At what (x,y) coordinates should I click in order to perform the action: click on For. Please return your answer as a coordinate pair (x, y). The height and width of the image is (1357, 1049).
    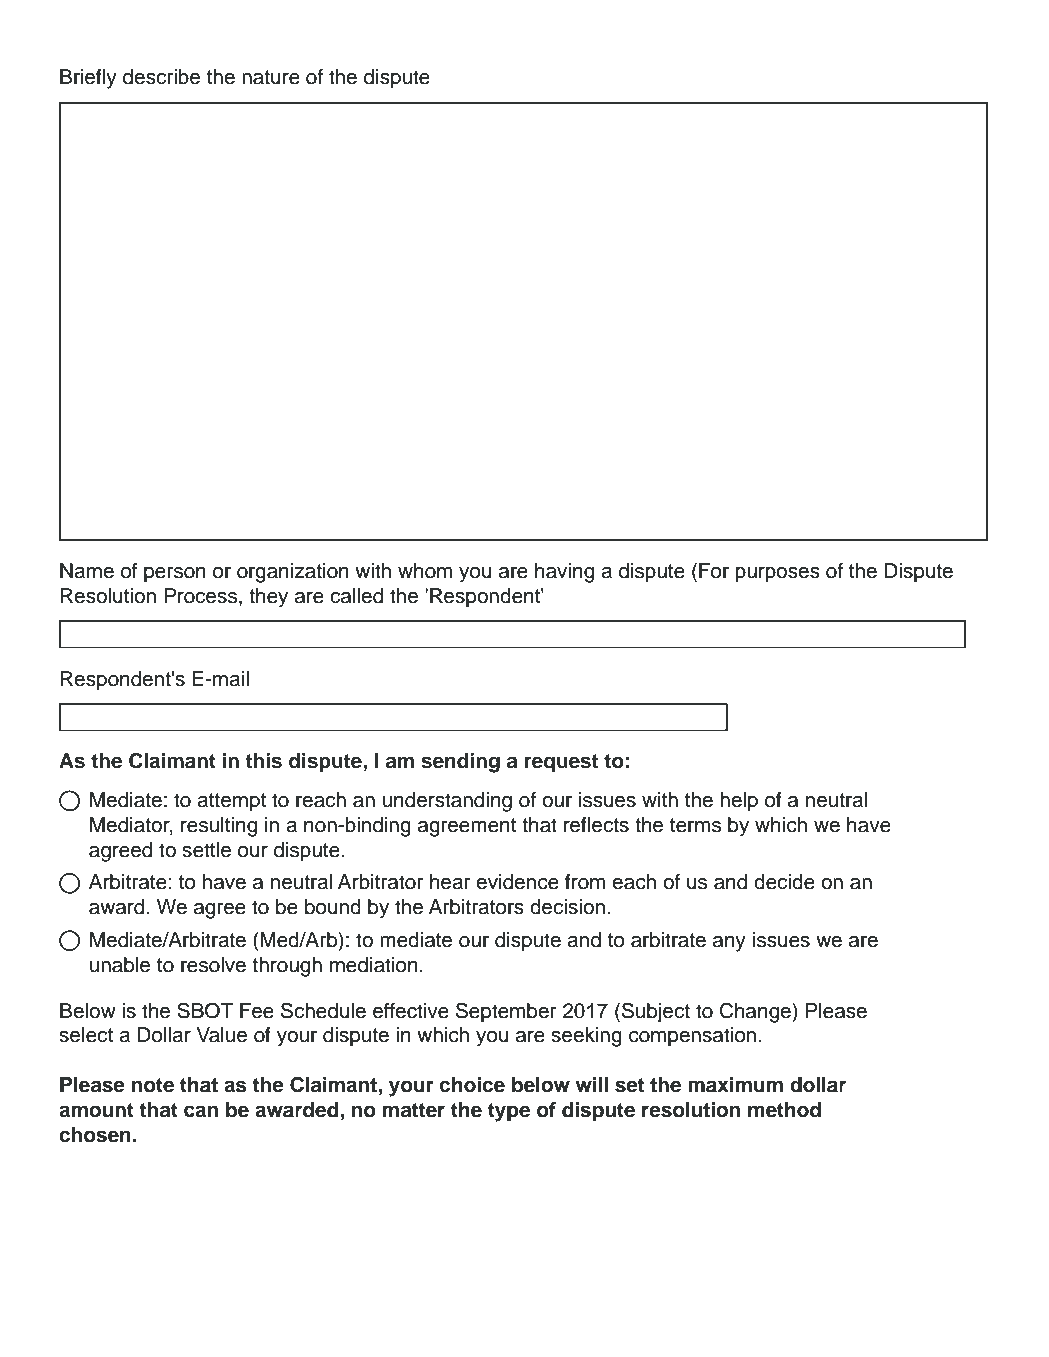
    Looking at the image, I should click on (714, 571).
